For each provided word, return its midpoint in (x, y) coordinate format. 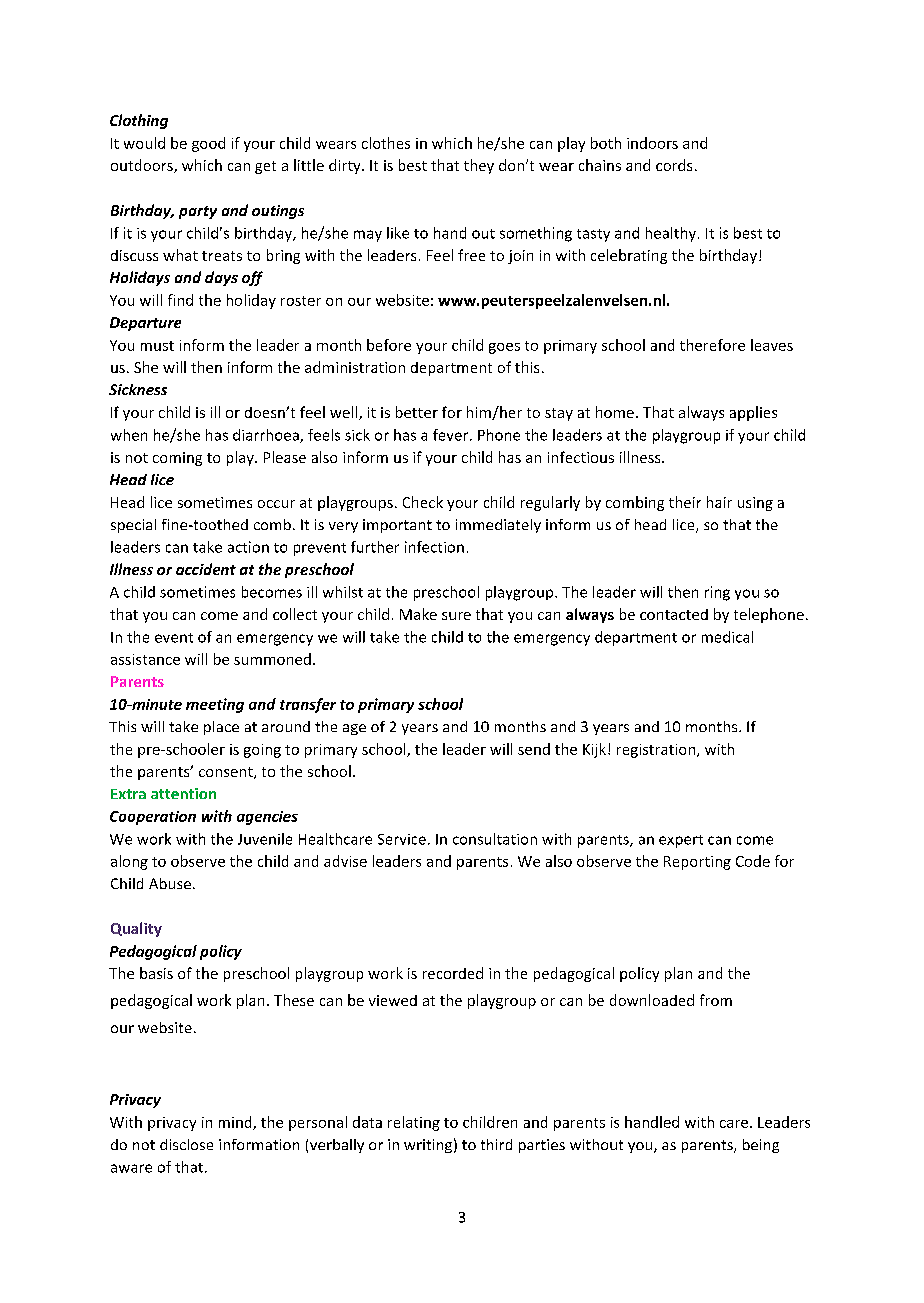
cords (674, 165)
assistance (145, 659)
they (479, 166)
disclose (186, 1144)
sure (456, 616)
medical (727, 637)
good (208, 144)
